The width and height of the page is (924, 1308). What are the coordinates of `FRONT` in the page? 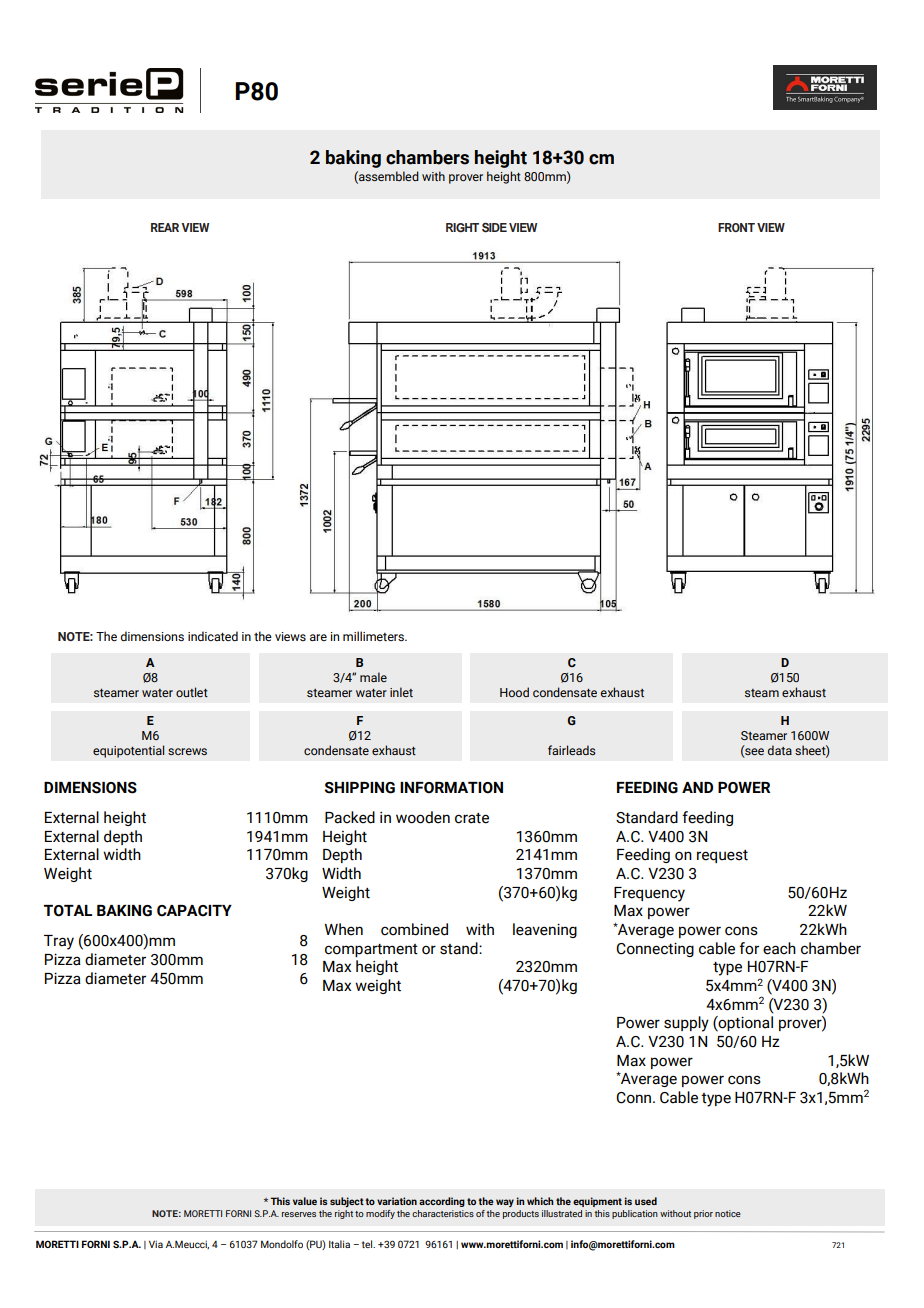 It's located at (736, 227).
